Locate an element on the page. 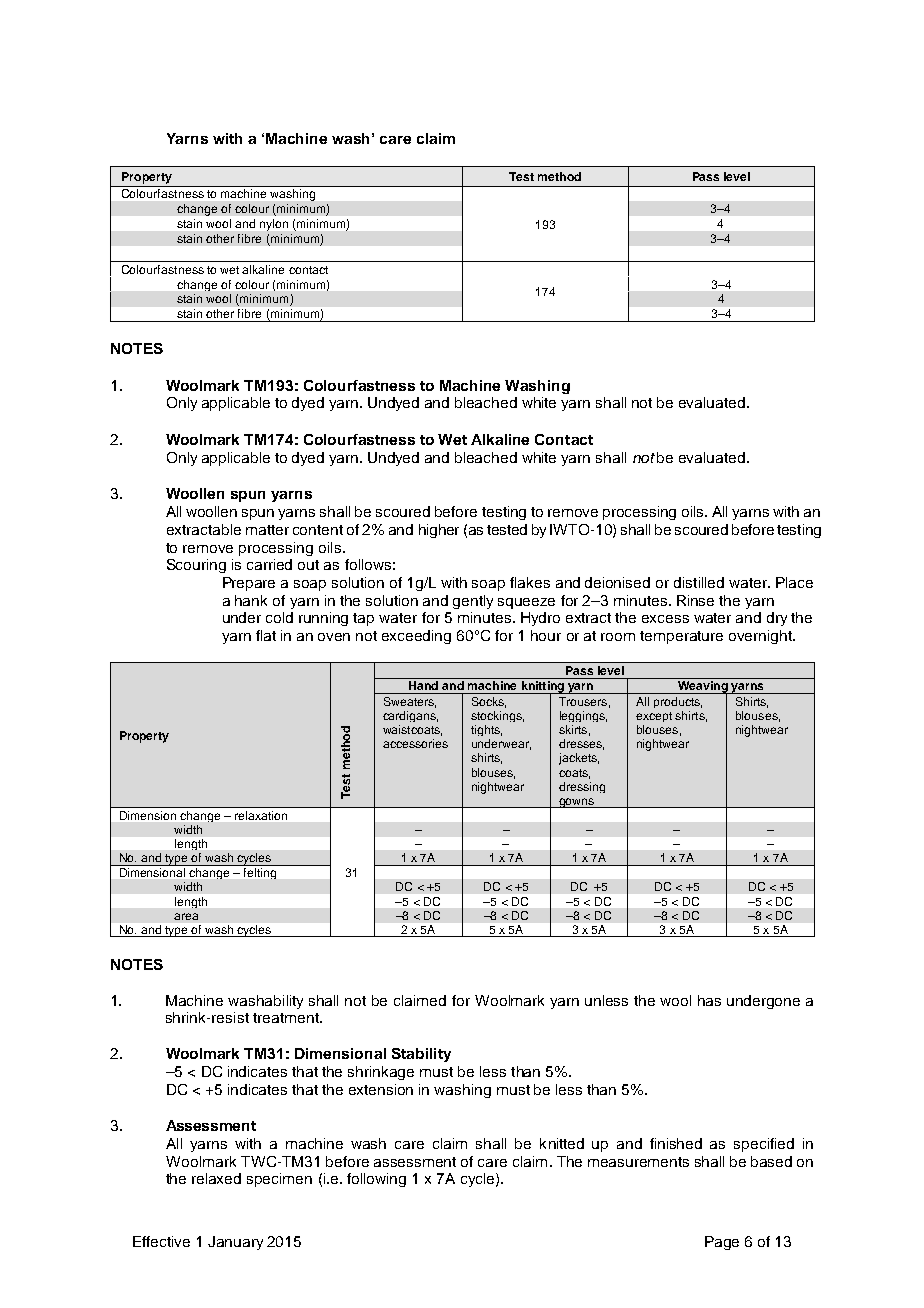 This page has width=924, height=1308. accessories is located at coordinates (415, 743).
